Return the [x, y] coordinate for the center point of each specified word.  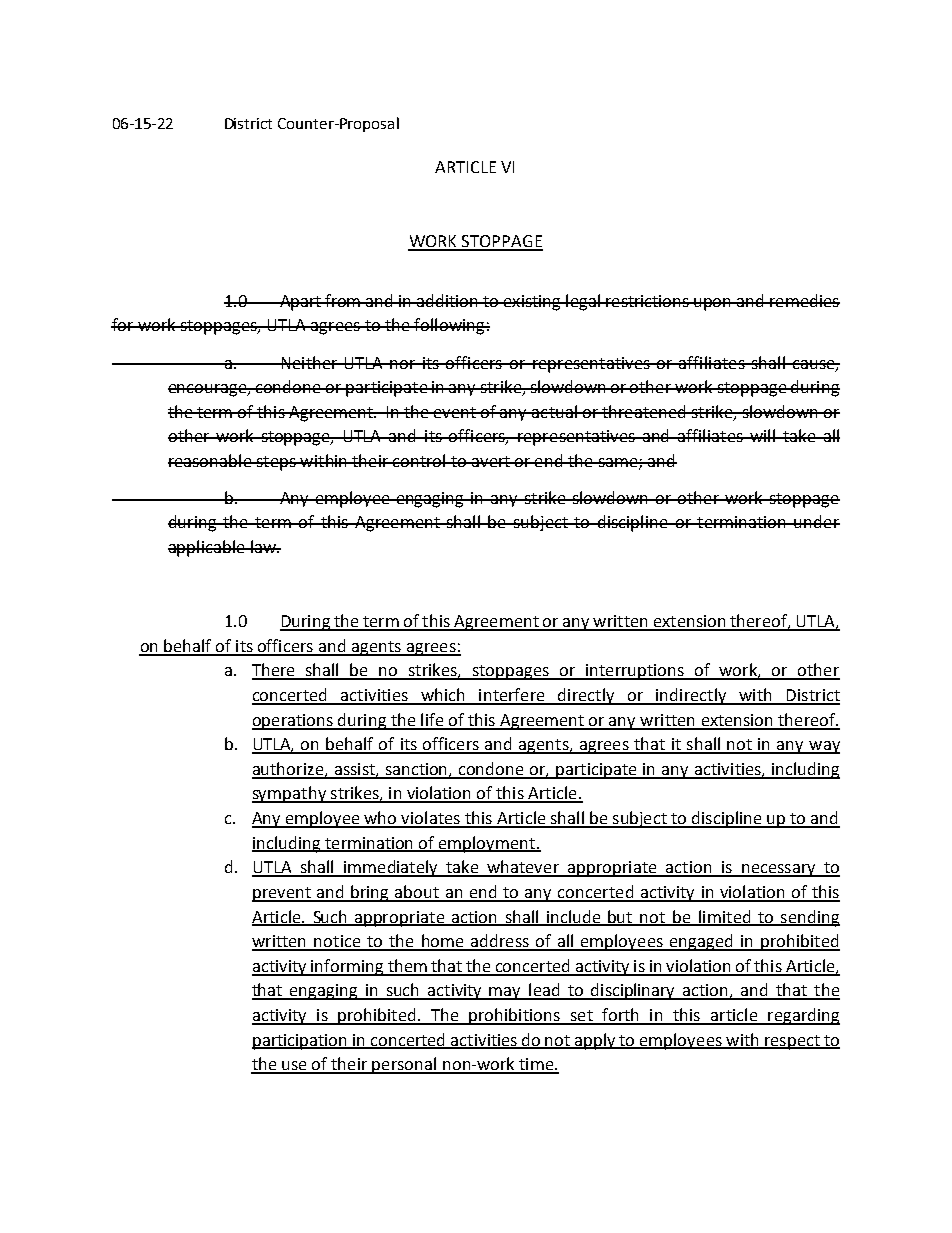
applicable [207, 548]
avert [490, 461]
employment [487, 844]
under [816, 521]
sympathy [290, 794]
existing [532, 303]
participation [301, 1042]
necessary [779, 870]
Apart [301, 303]
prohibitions [514, 1016]
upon [713, 304]
